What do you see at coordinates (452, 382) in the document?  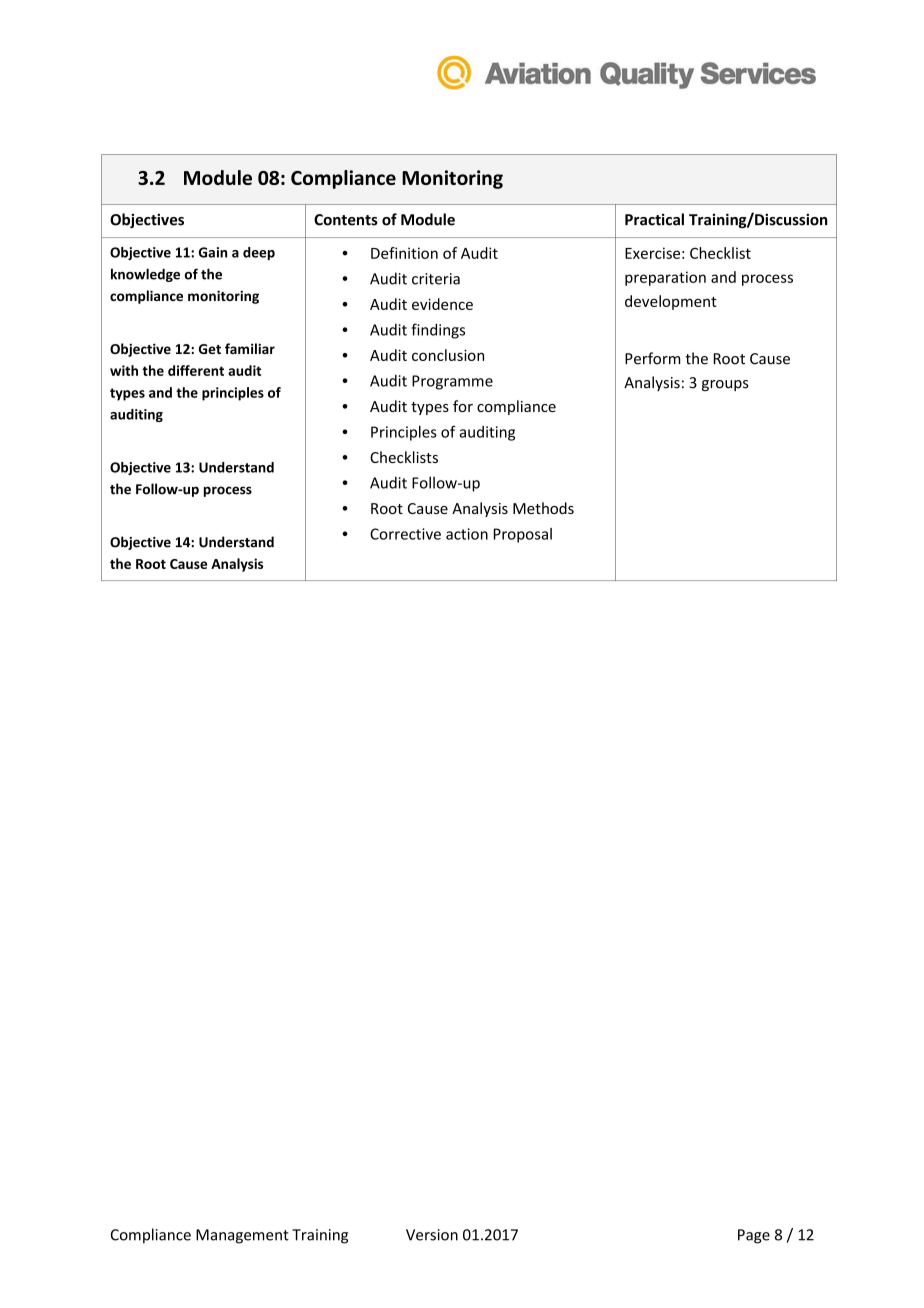 I see `Programme` at bounding box center [452, 382].
